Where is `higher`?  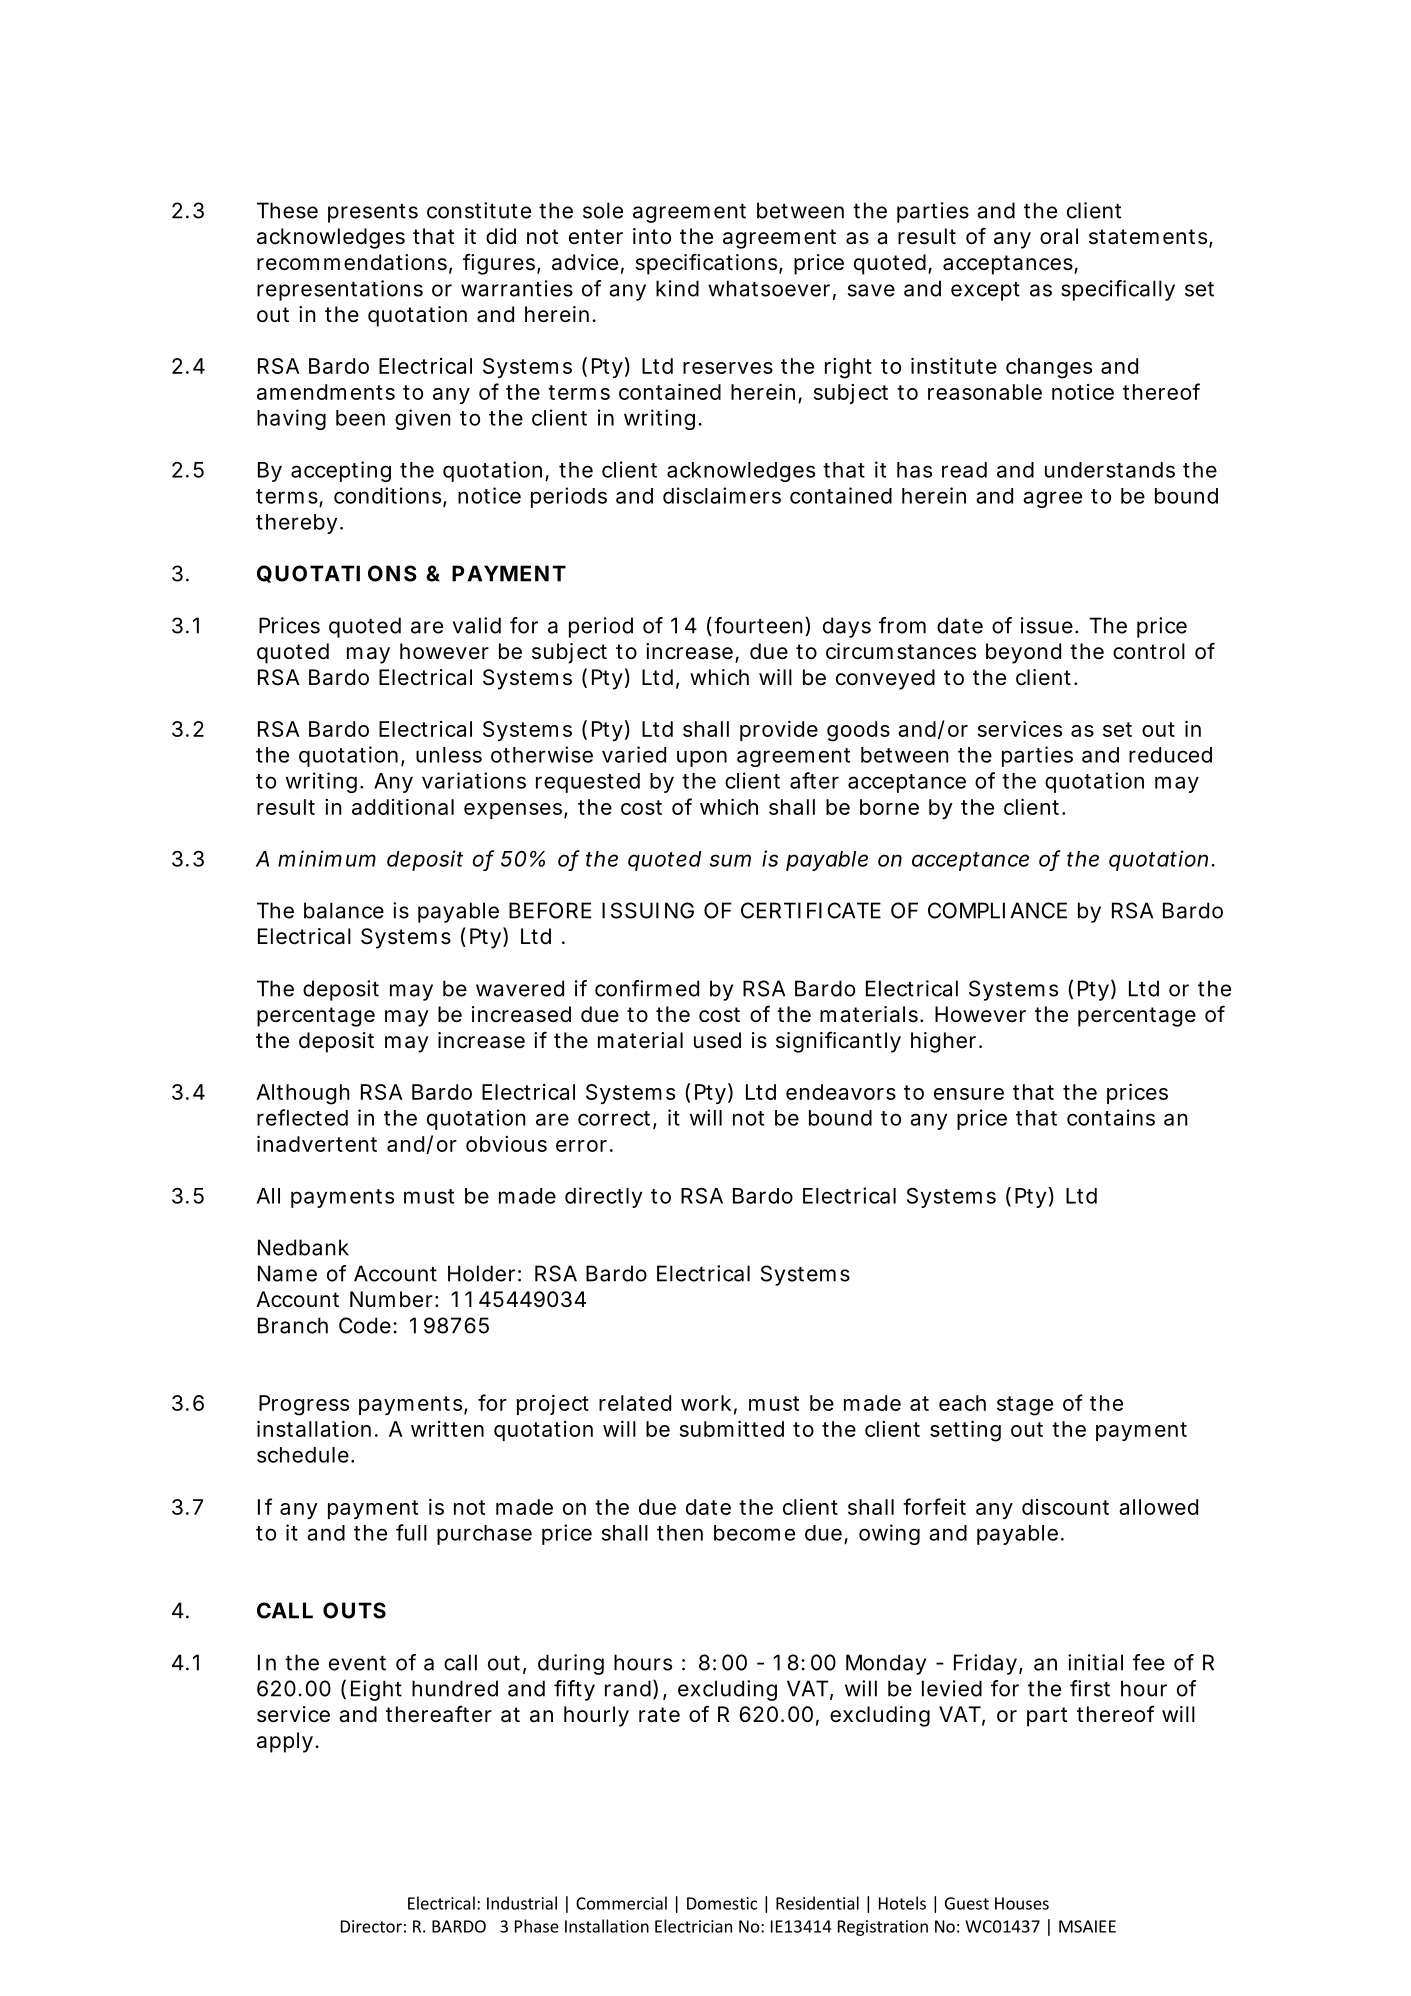
higher is located at coordinates (943, 1042).
